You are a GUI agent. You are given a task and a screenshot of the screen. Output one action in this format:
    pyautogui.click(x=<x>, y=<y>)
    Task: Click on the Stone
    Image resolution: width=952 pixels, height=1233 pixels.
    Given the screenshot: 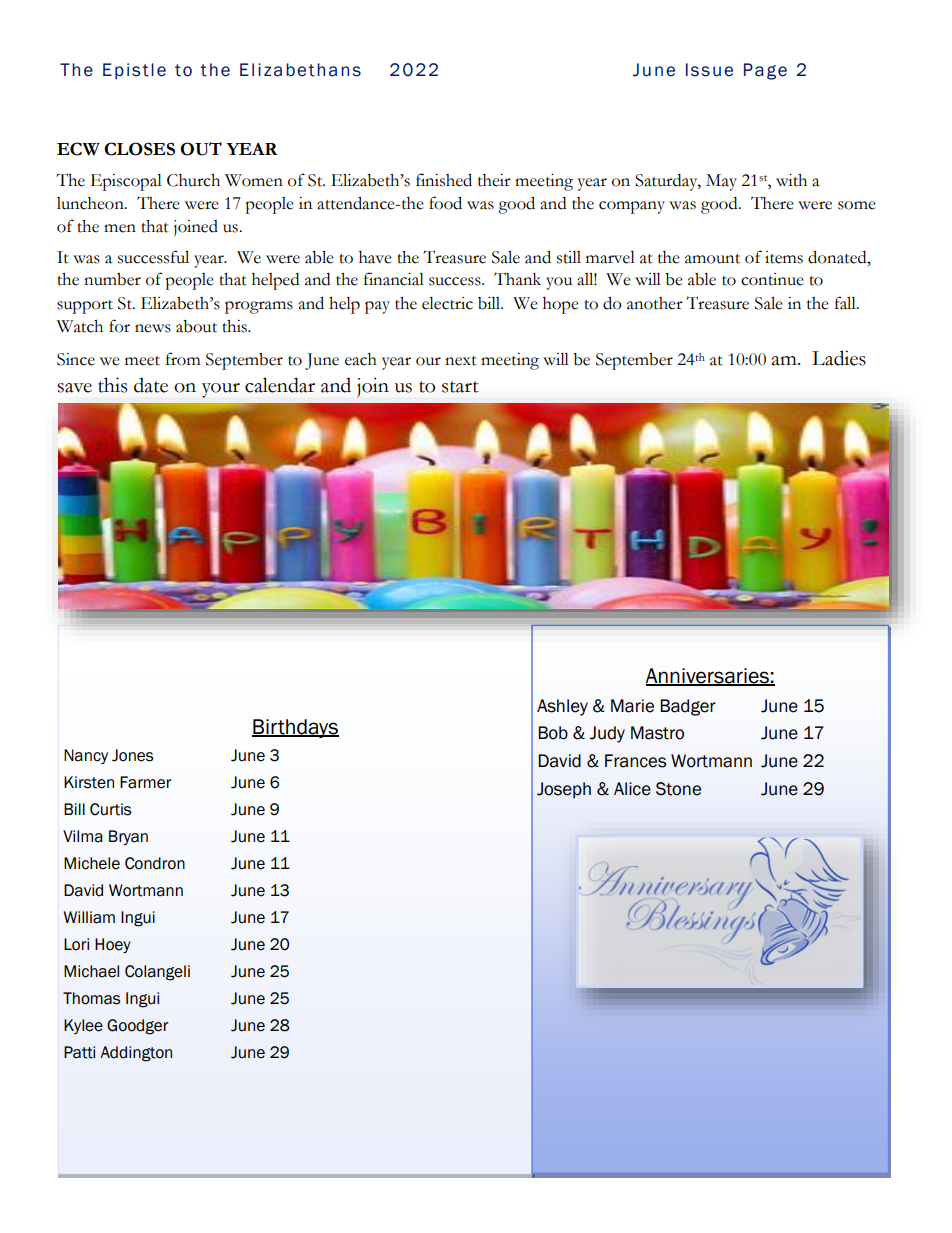 What is the action you would take?
    pyautogui.click(x=678, y=789)
